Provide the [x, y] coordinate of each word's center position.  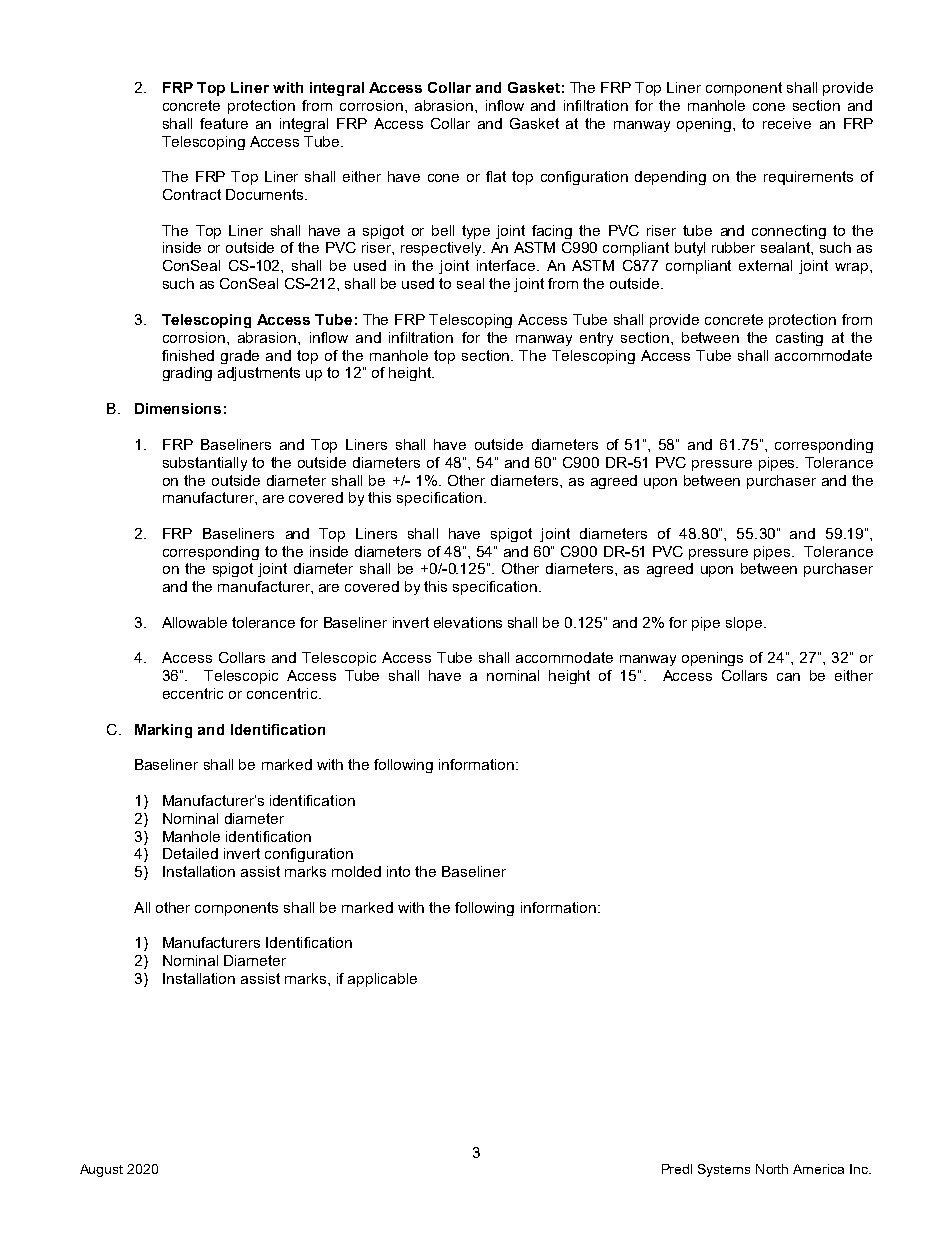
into [398, 871]
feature [224, 123]
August [101, 1170]
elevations [468, 622]
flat [496, 176]
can [788, 677]
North [772, 1169]
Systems [724, 1170]
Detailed [190, 853]
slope [744, 624]
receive [787, 123]
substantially [205, 464]
